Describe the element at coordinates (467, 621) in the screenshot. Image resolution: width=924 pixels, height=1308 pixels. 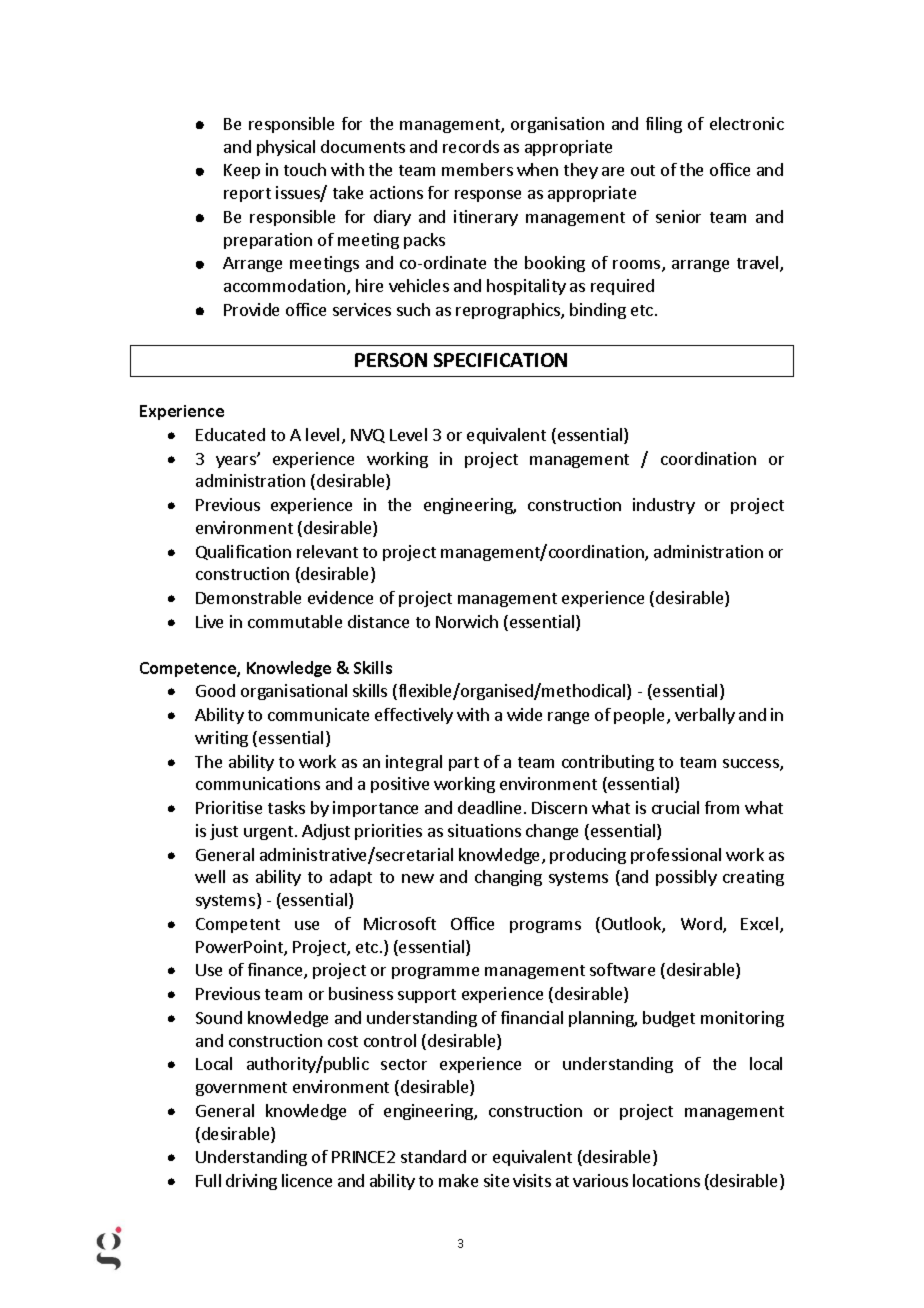
I see `Norwich` at that location.
